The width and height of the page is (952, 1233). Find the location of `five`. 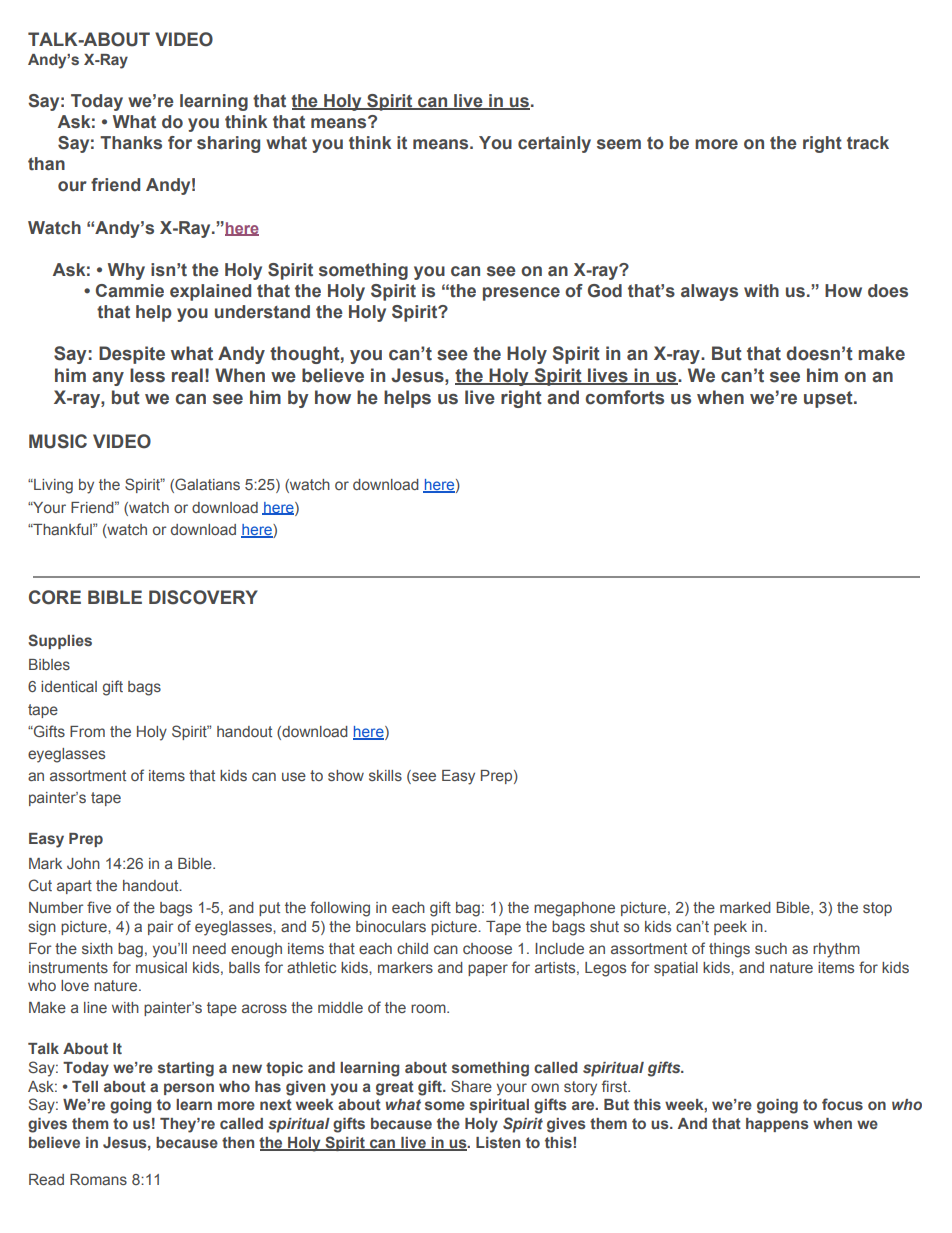

five is located at coordinates (99, 907).
